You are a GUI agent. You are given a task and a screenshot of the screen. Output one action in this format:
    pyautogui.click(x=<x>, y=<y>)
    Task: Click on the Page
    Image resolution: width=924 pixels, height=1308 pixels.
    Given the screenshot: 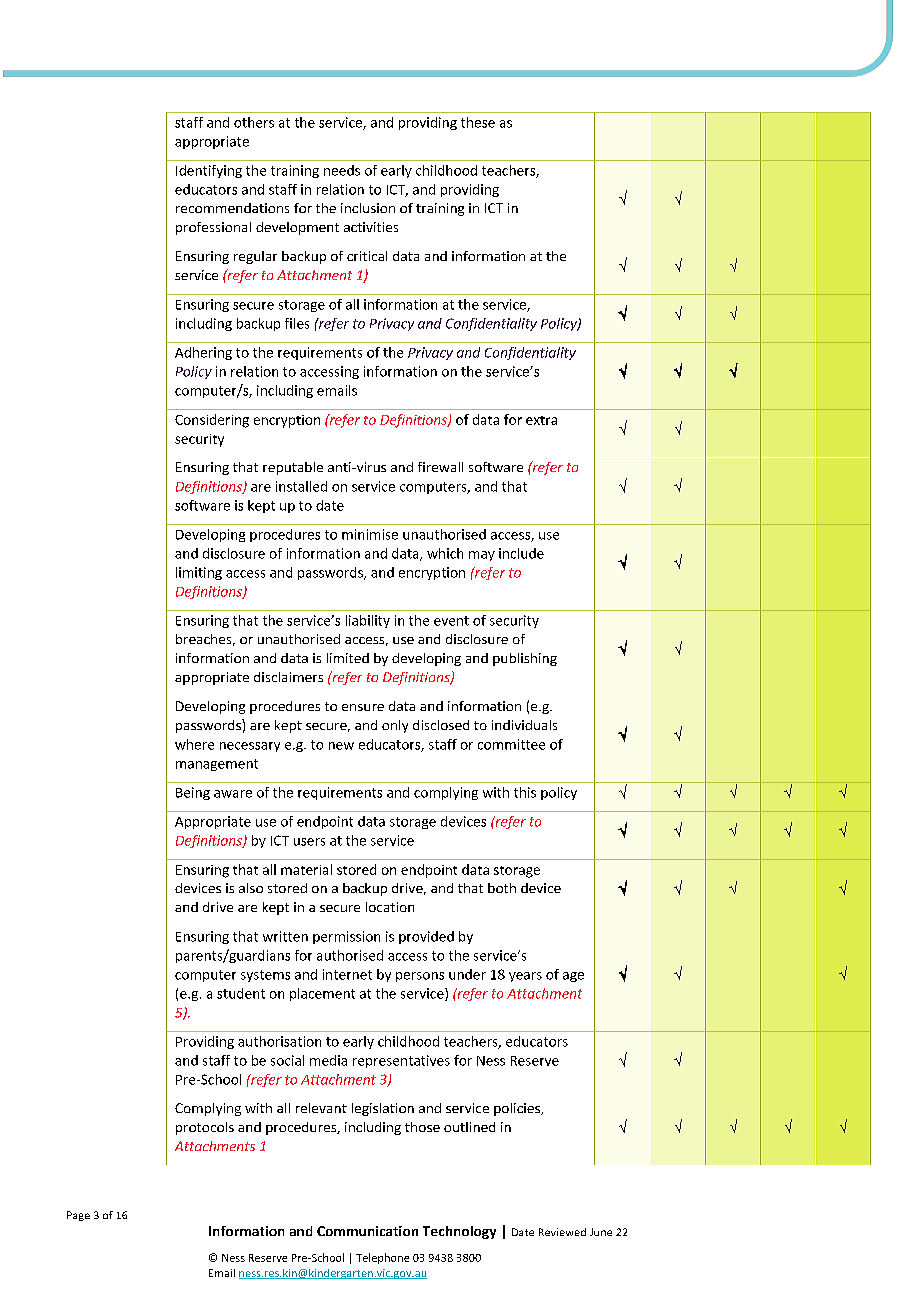 What is the action you would take?
    pyautogui.click(x=78, y=1216)
